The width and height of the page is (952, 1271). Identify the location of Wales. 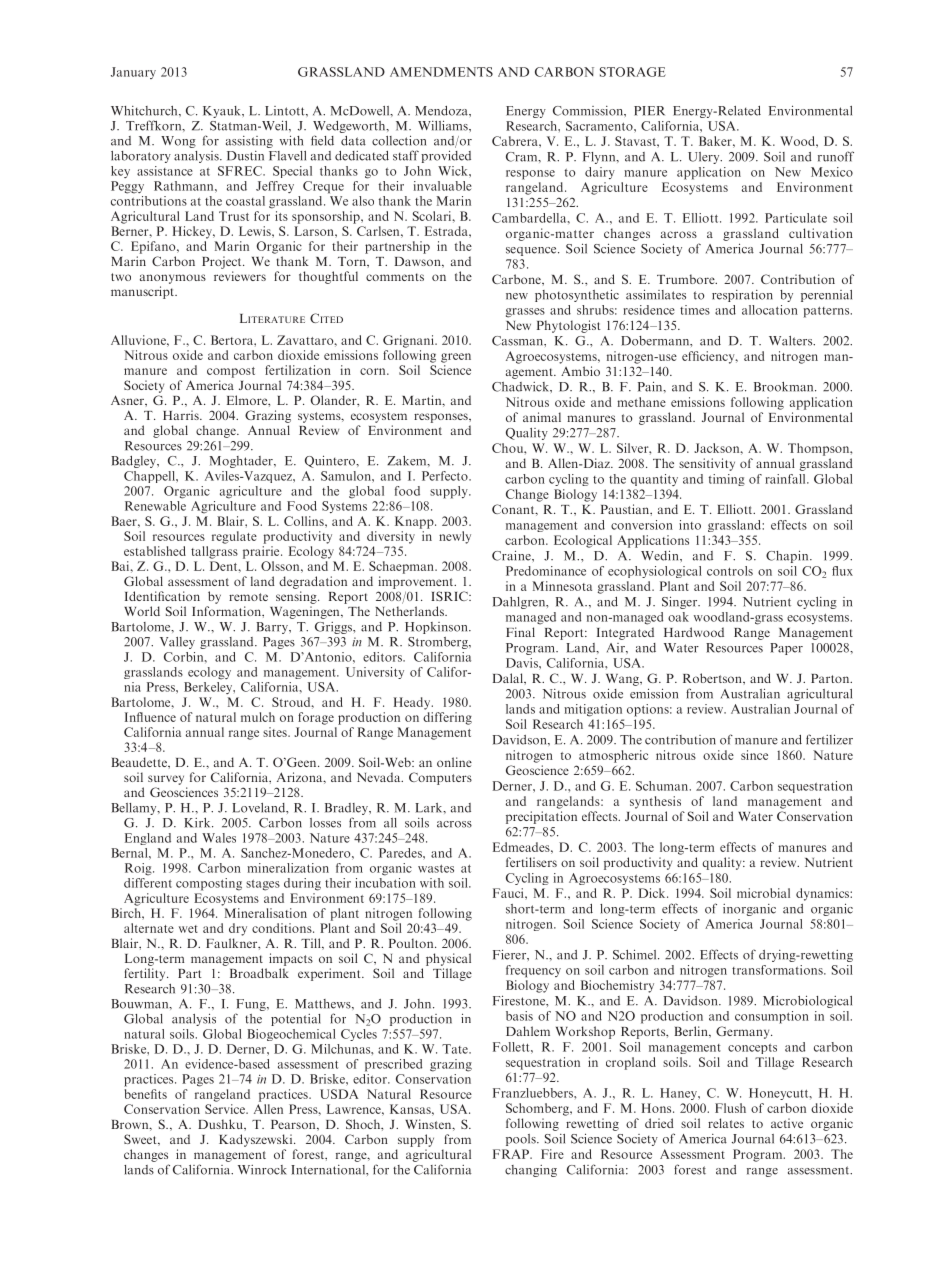
(219, 838).
